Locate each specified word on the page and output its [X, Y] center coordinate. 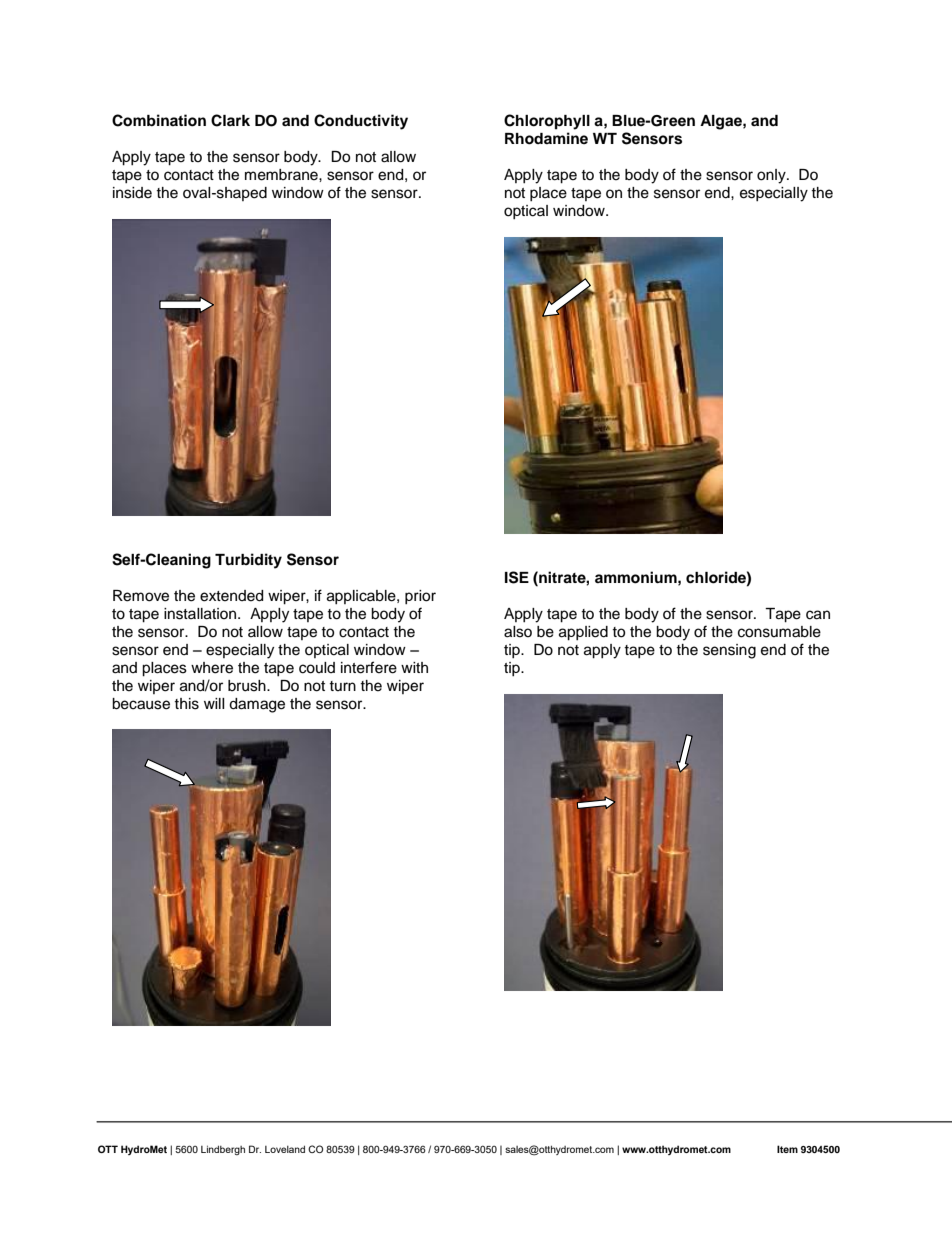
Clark [230, 120]
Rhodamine [546, 138]
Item [787, 1149]
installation [201, 614]
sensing [729, 651]
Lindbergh [223, 1150]
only [772, 176]
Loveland [285, 1149]
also [518, 632]
